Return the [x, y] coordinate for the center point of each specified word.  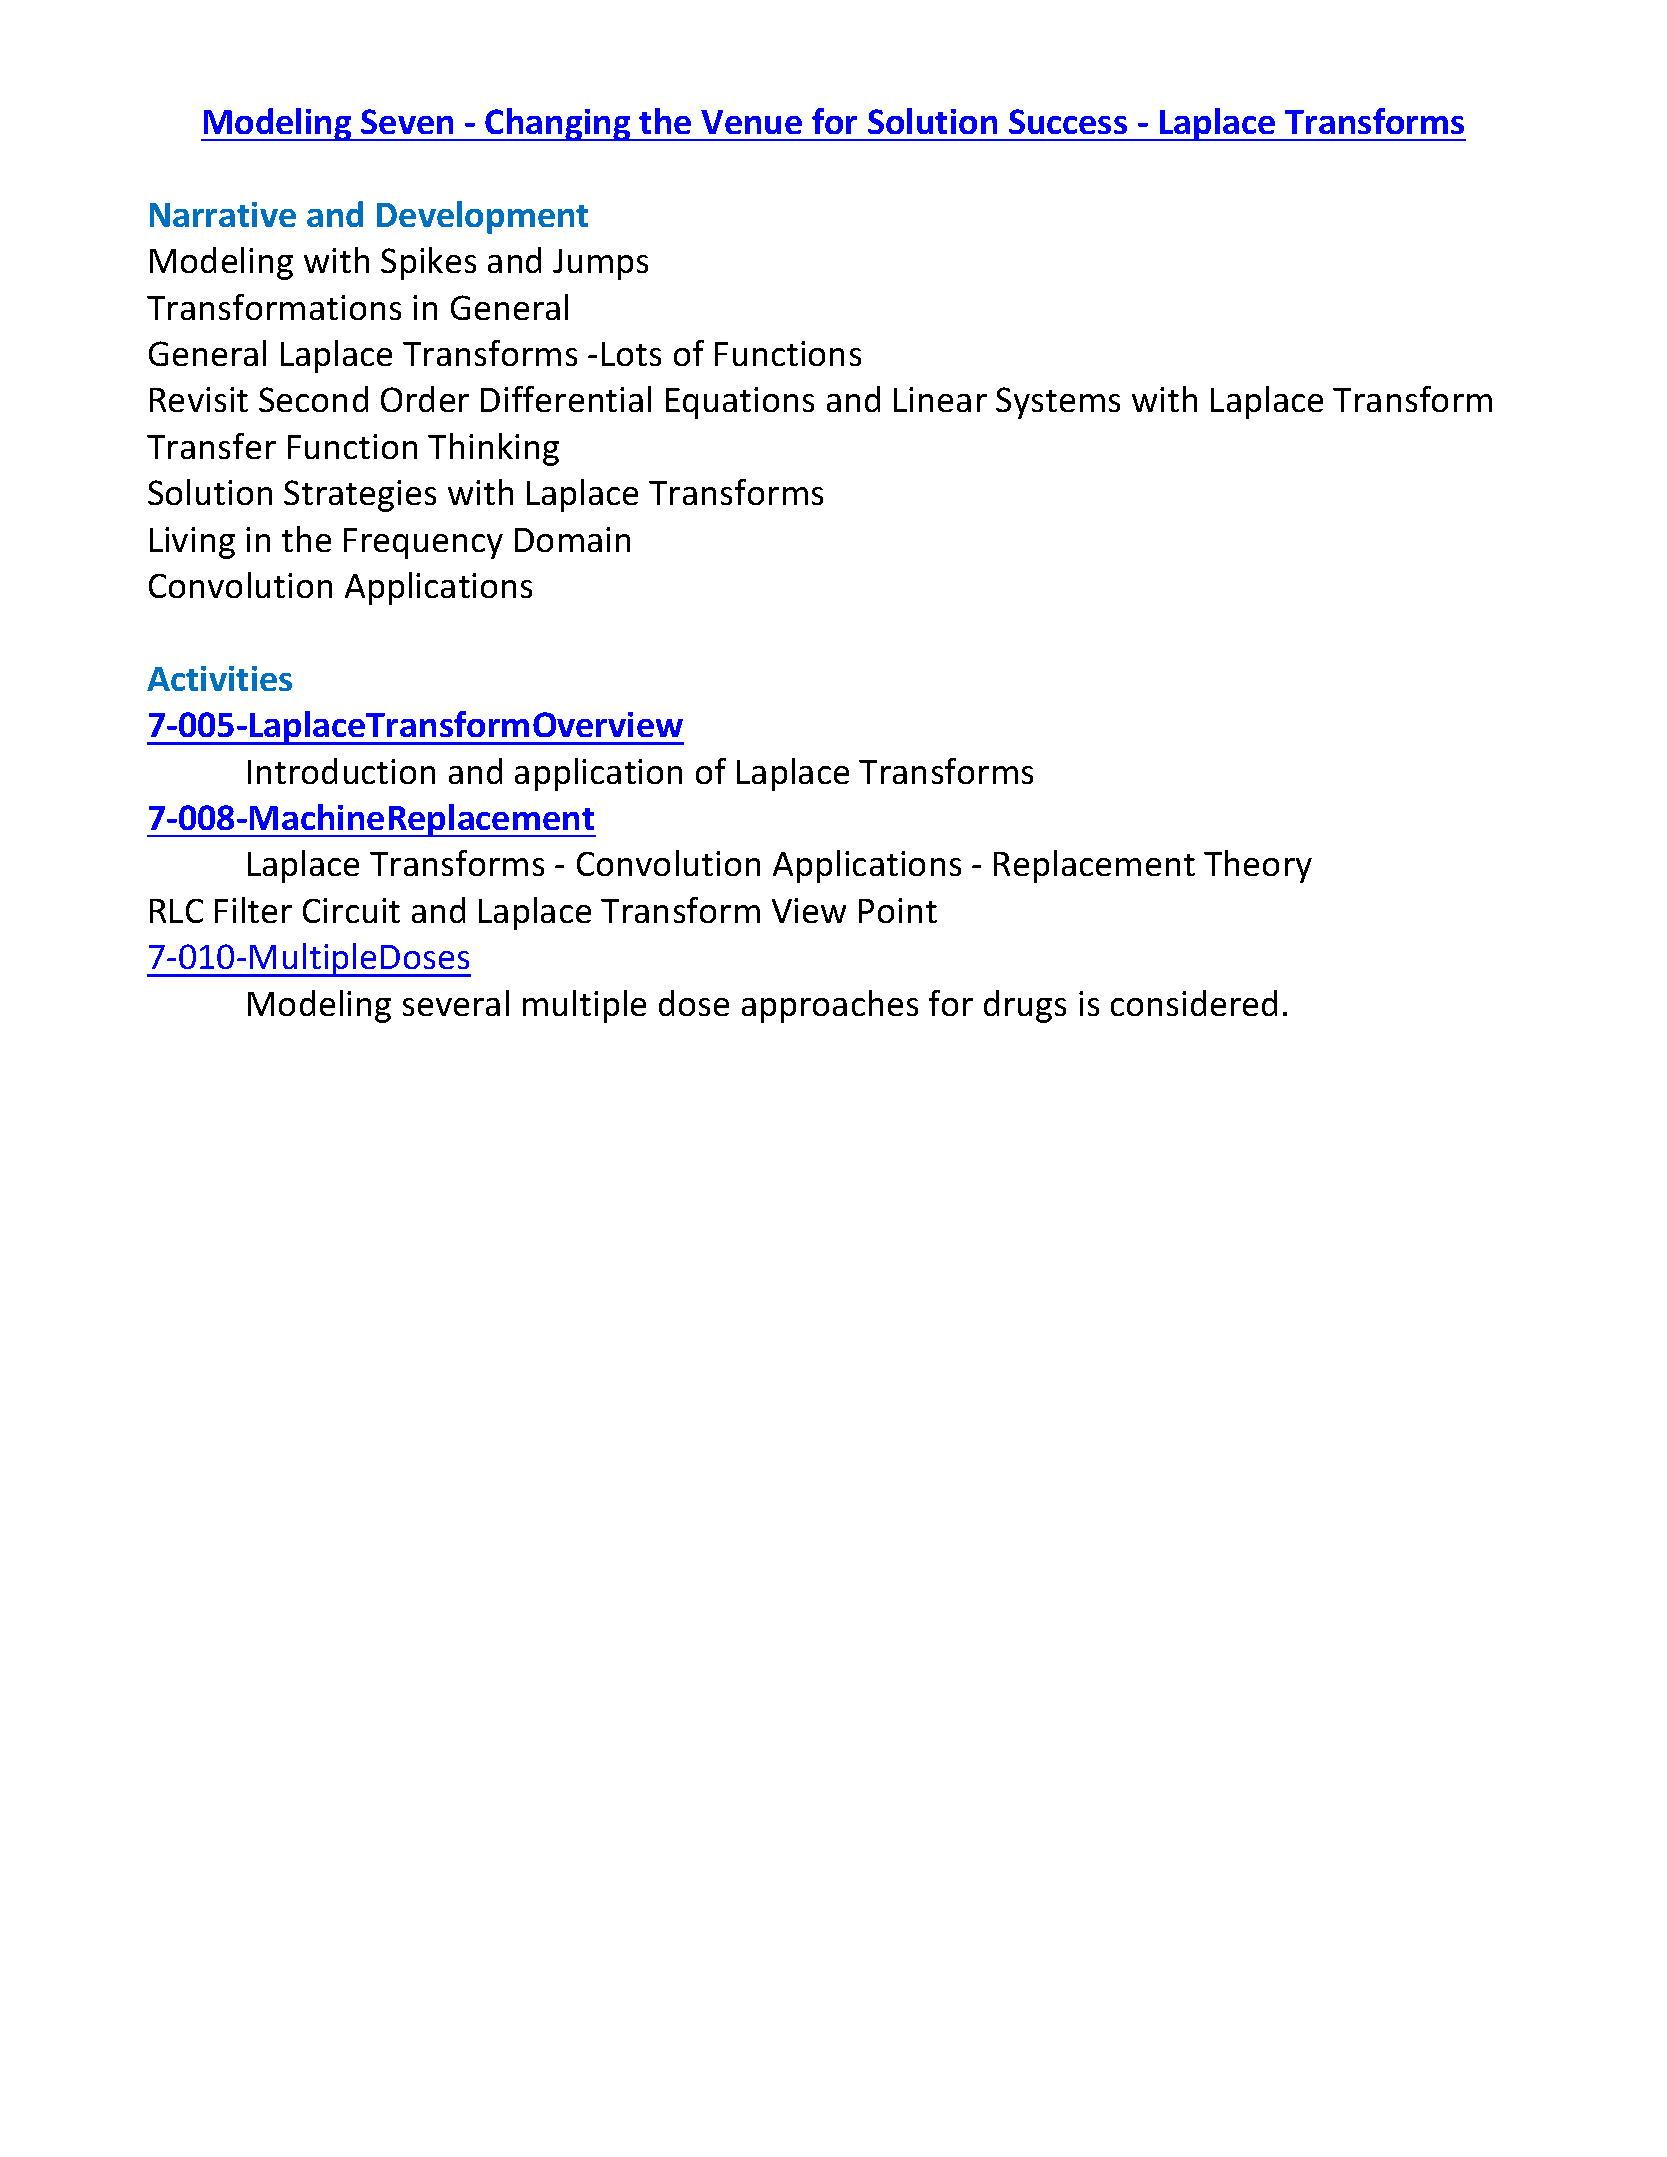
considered [1194, 1003]
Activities [219, 678]
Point [898, 910]
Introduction [341, 771]
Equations [740, 403]
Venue [751, 122]
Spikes [428, 263]
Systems [1058, 403]
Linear [940, 399]
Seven [407, 121]
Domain [572, 539]
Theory [1258, 866]
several [456, 1003]
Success [1068, 121]
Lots [631, 354]
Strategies [360, 496]
